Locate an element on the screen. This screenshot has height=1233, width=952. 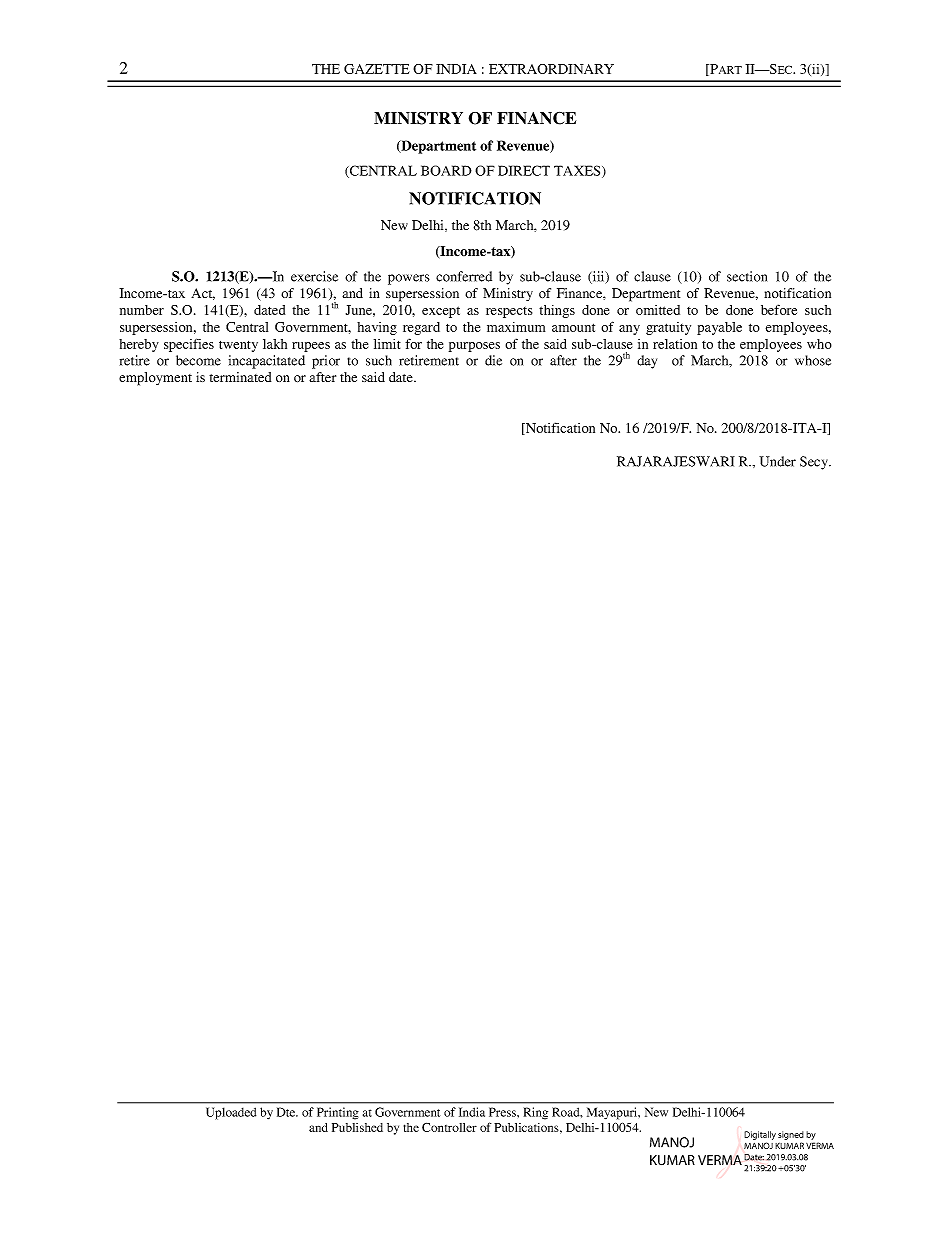
Uploaded is located at coordinates (231, 1113).
